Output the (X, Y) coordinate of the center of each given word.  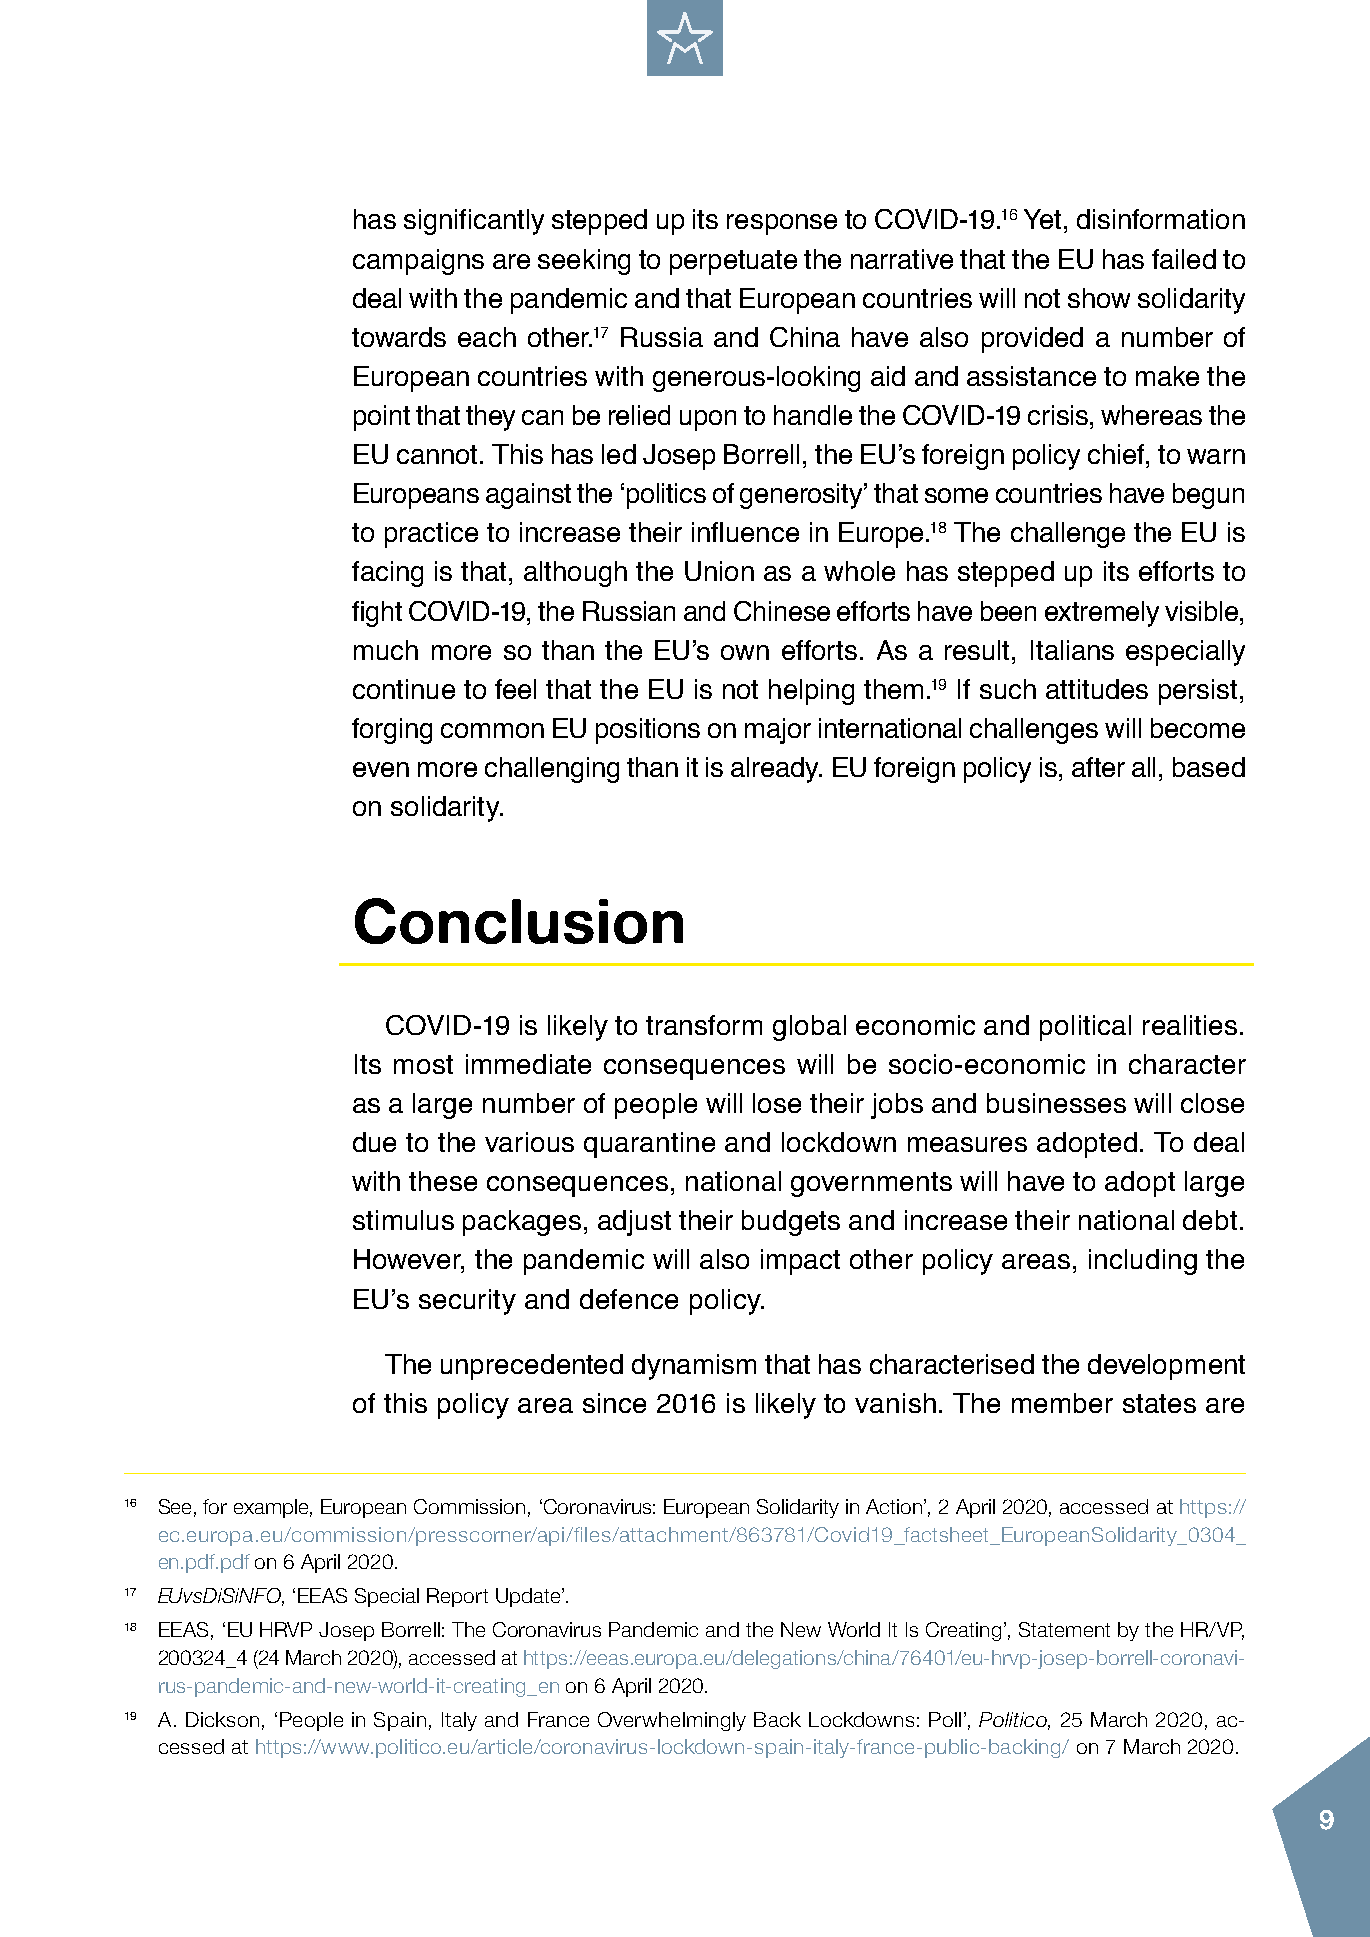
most (423, 1064)
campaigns (418, 262)
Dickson (222, 1719)
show (1099, 298)
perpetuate (733, 262)
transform (704, 1025)
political (1085, 1028)
